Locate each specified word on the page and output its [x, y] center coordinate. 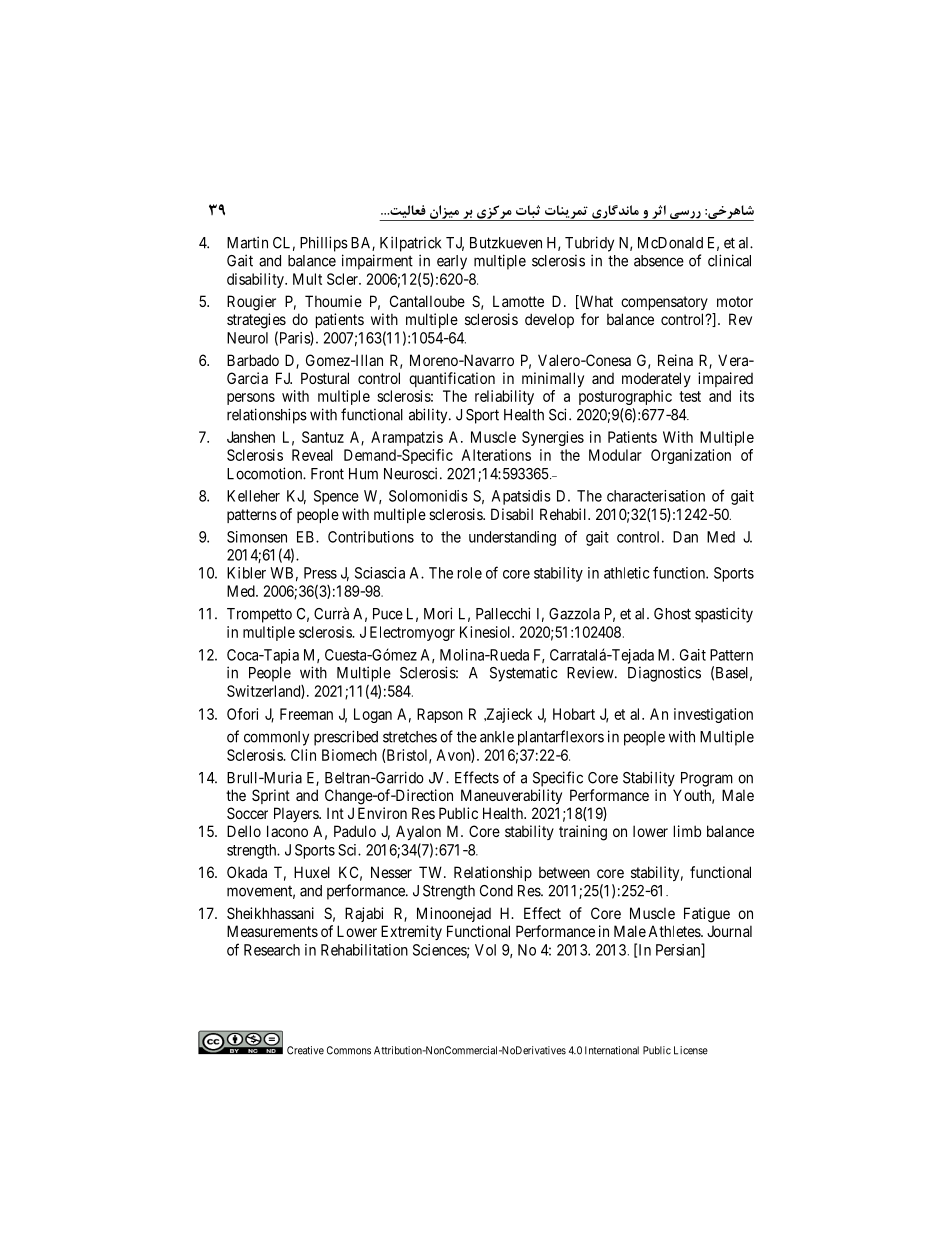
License [691, 1050]
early [452, 262]
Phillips [324, 244]
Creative [305, 1050]
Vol [485, 950]
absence [659, 261]
